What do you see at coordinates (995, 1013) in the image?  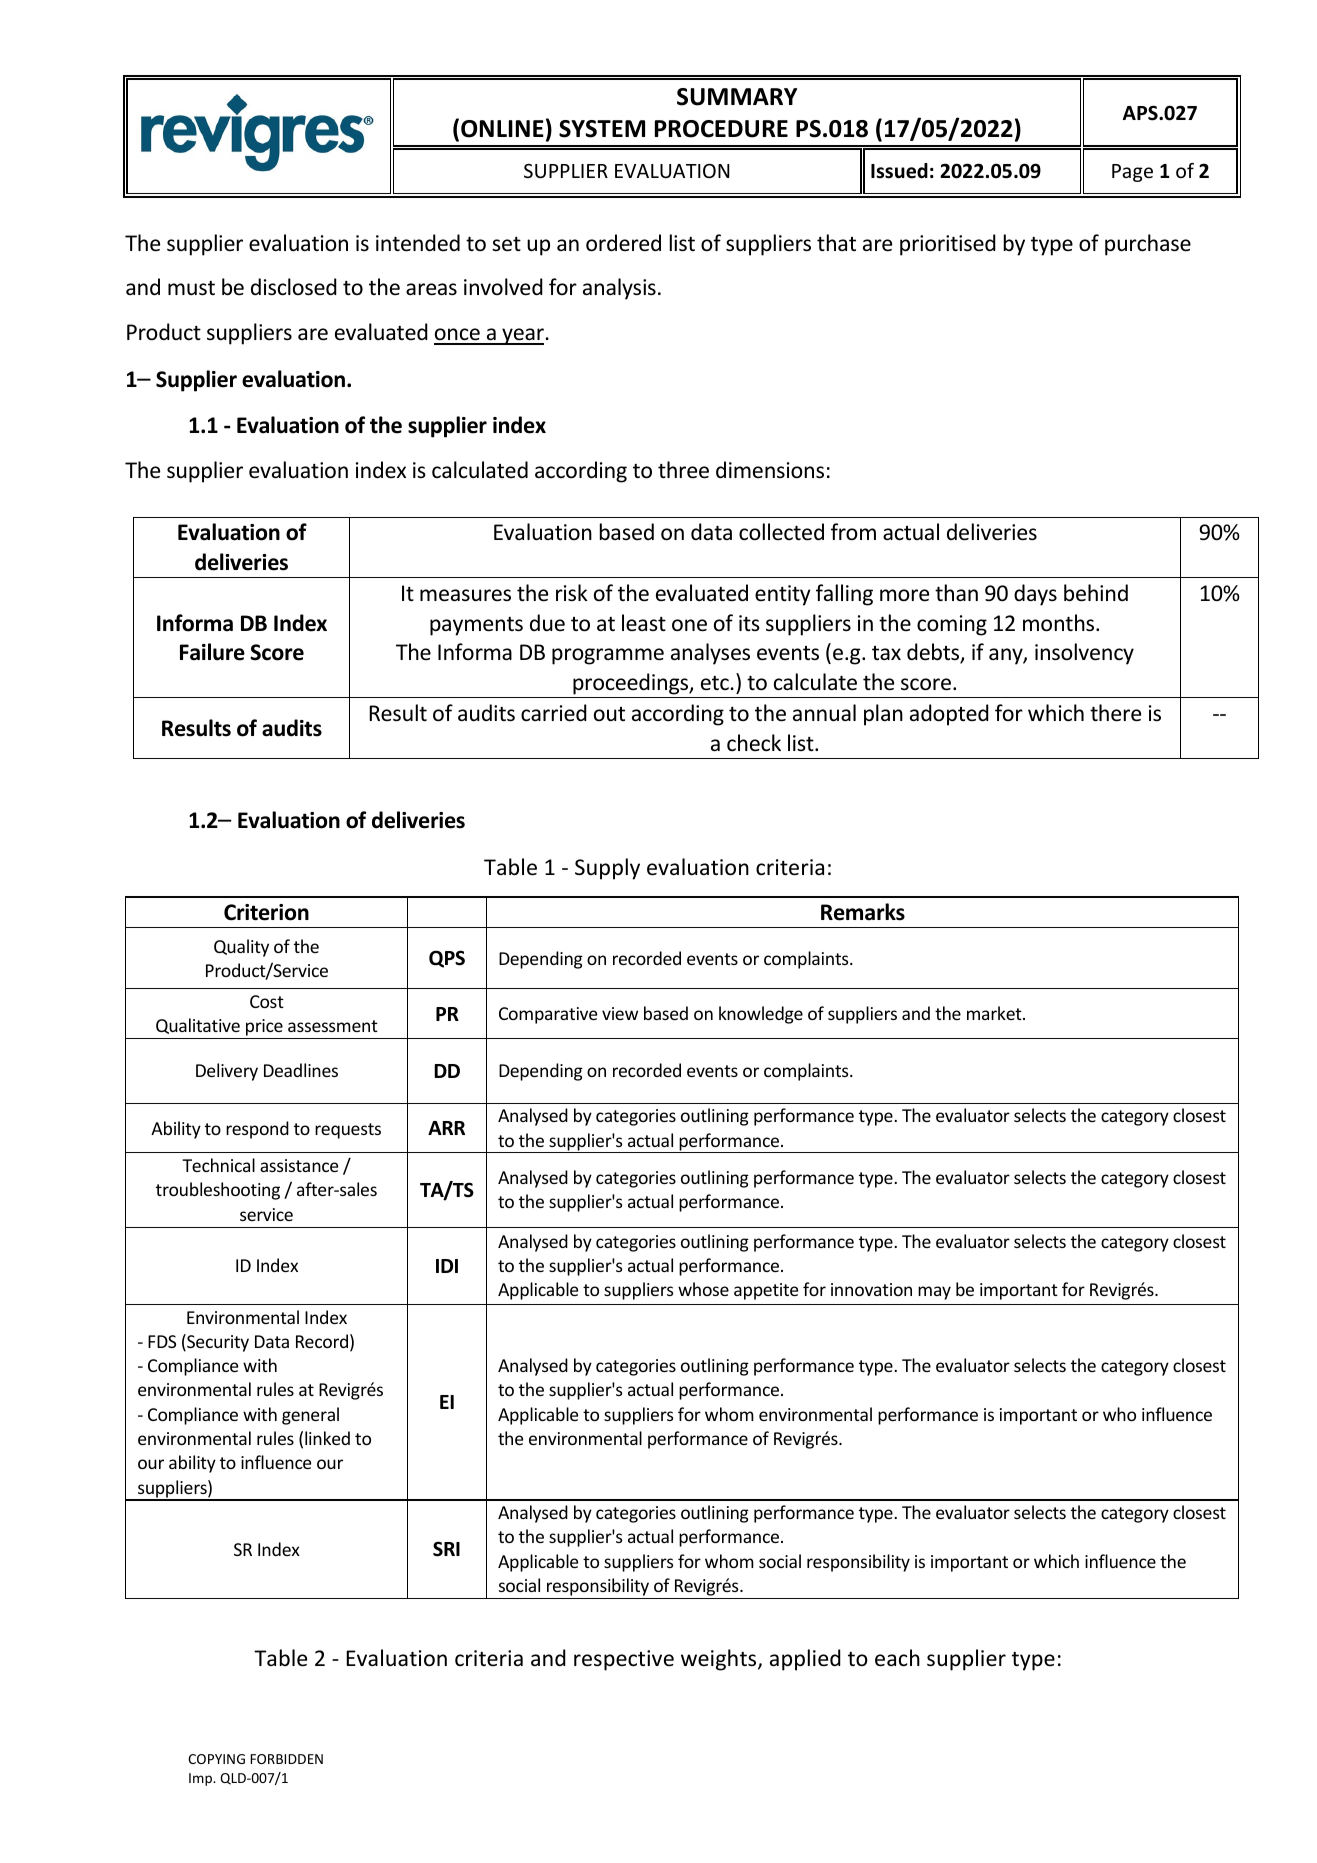 I see `market` at bounding box center [995, 1013].
